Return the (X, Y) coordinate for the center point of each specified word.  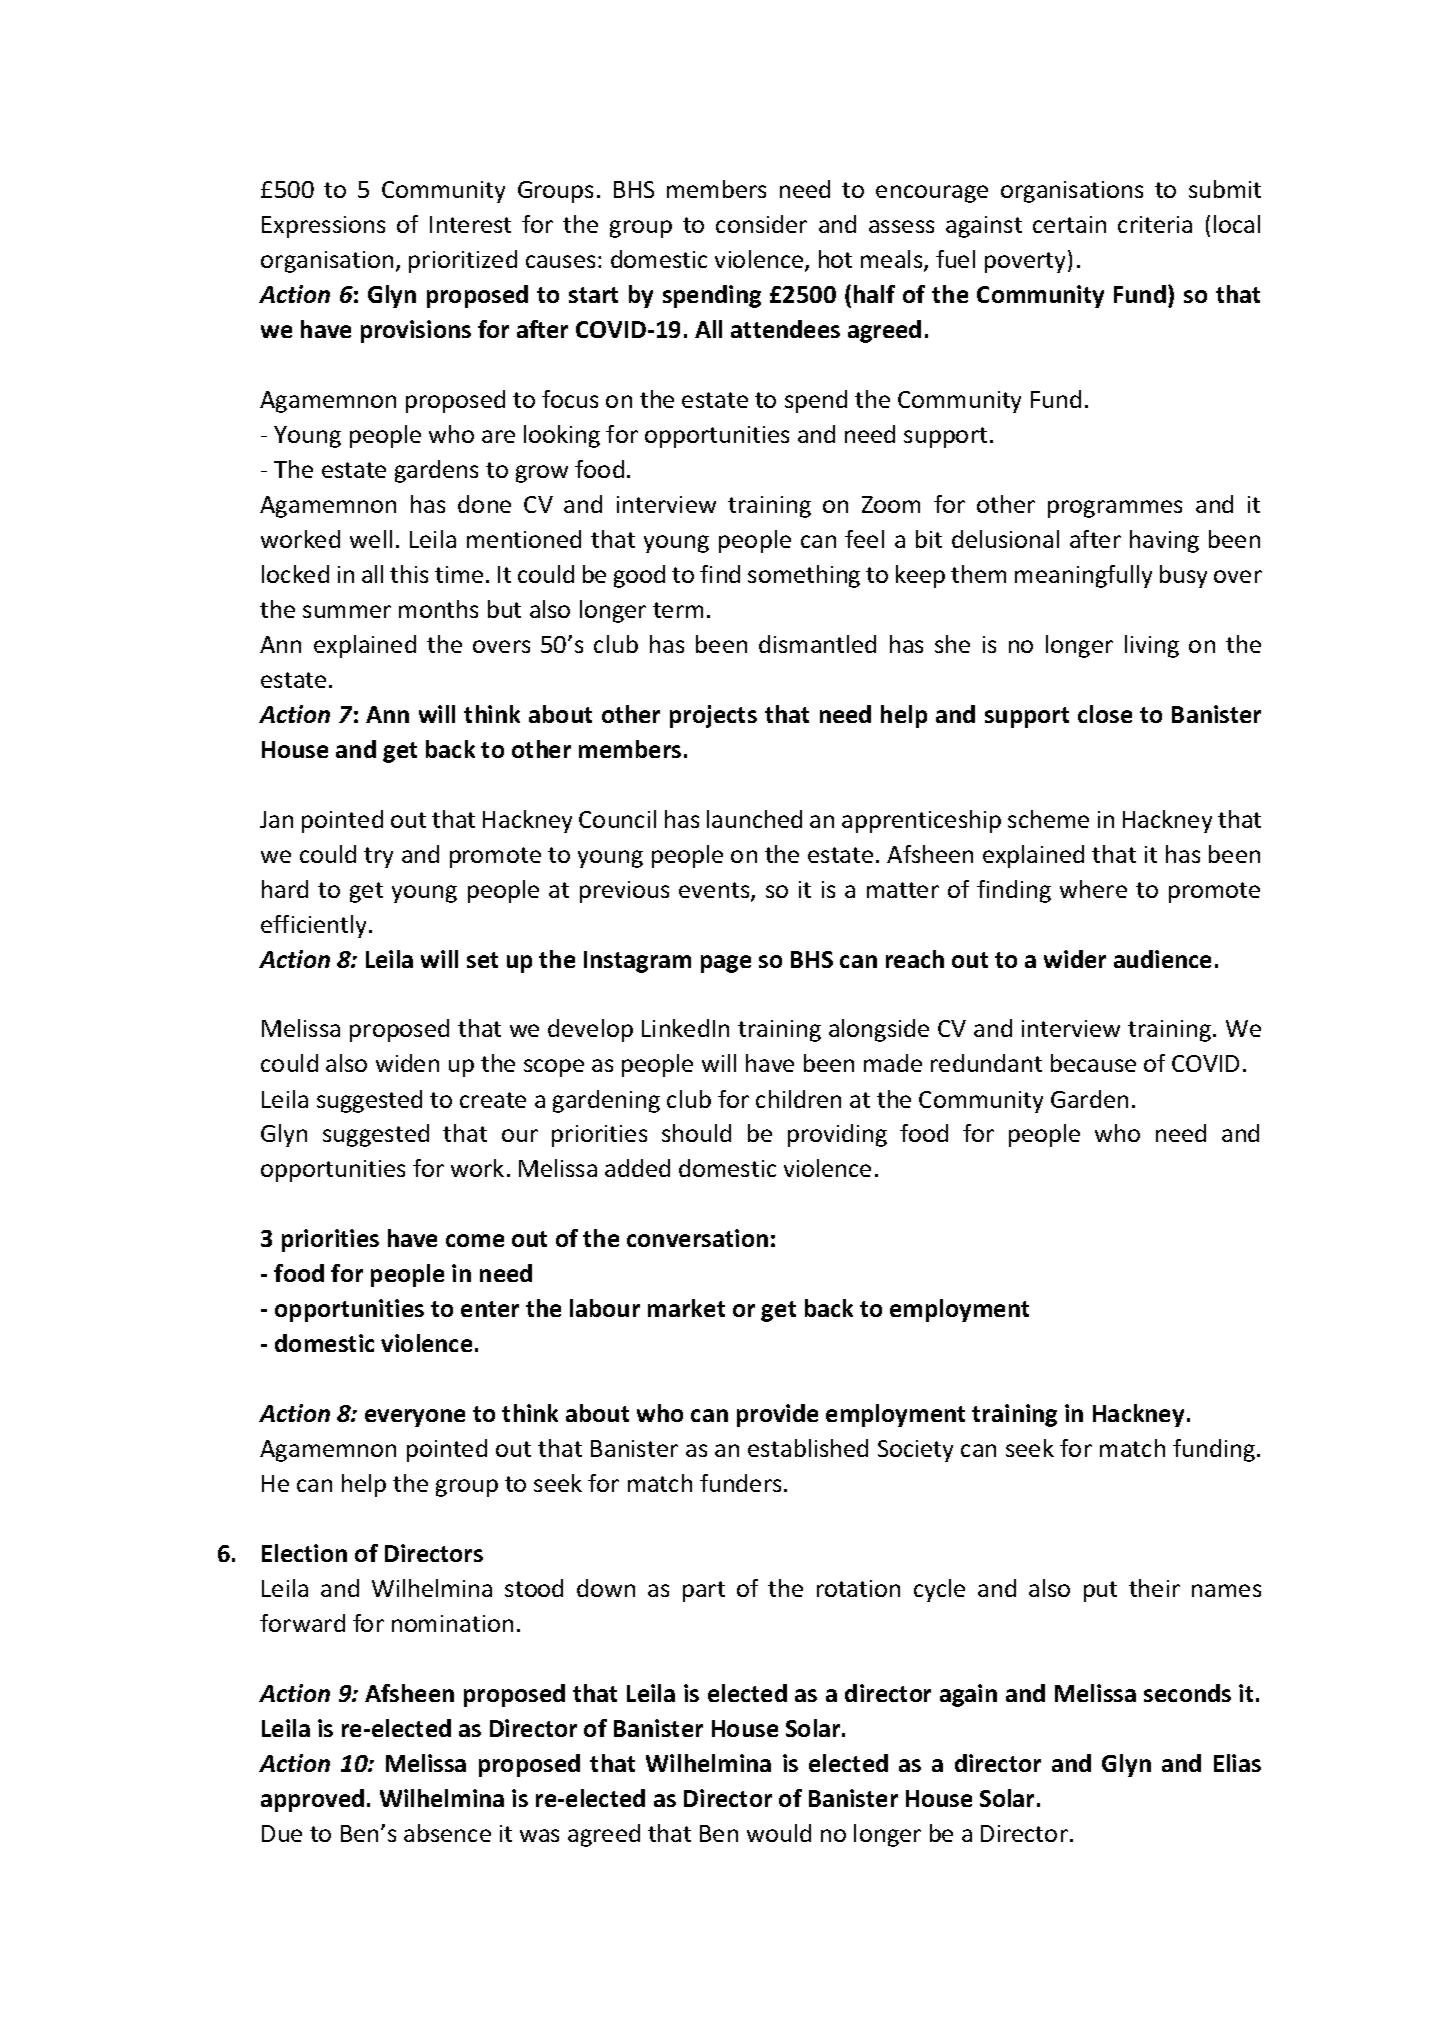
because (1093, 1063)
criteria (1155, 224)
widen (407, 1063)
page (726, 964)
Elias (1237, 1763)
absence (447, 1833)
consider (761, 224)
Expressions (323, 227)
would (779, 1833)
